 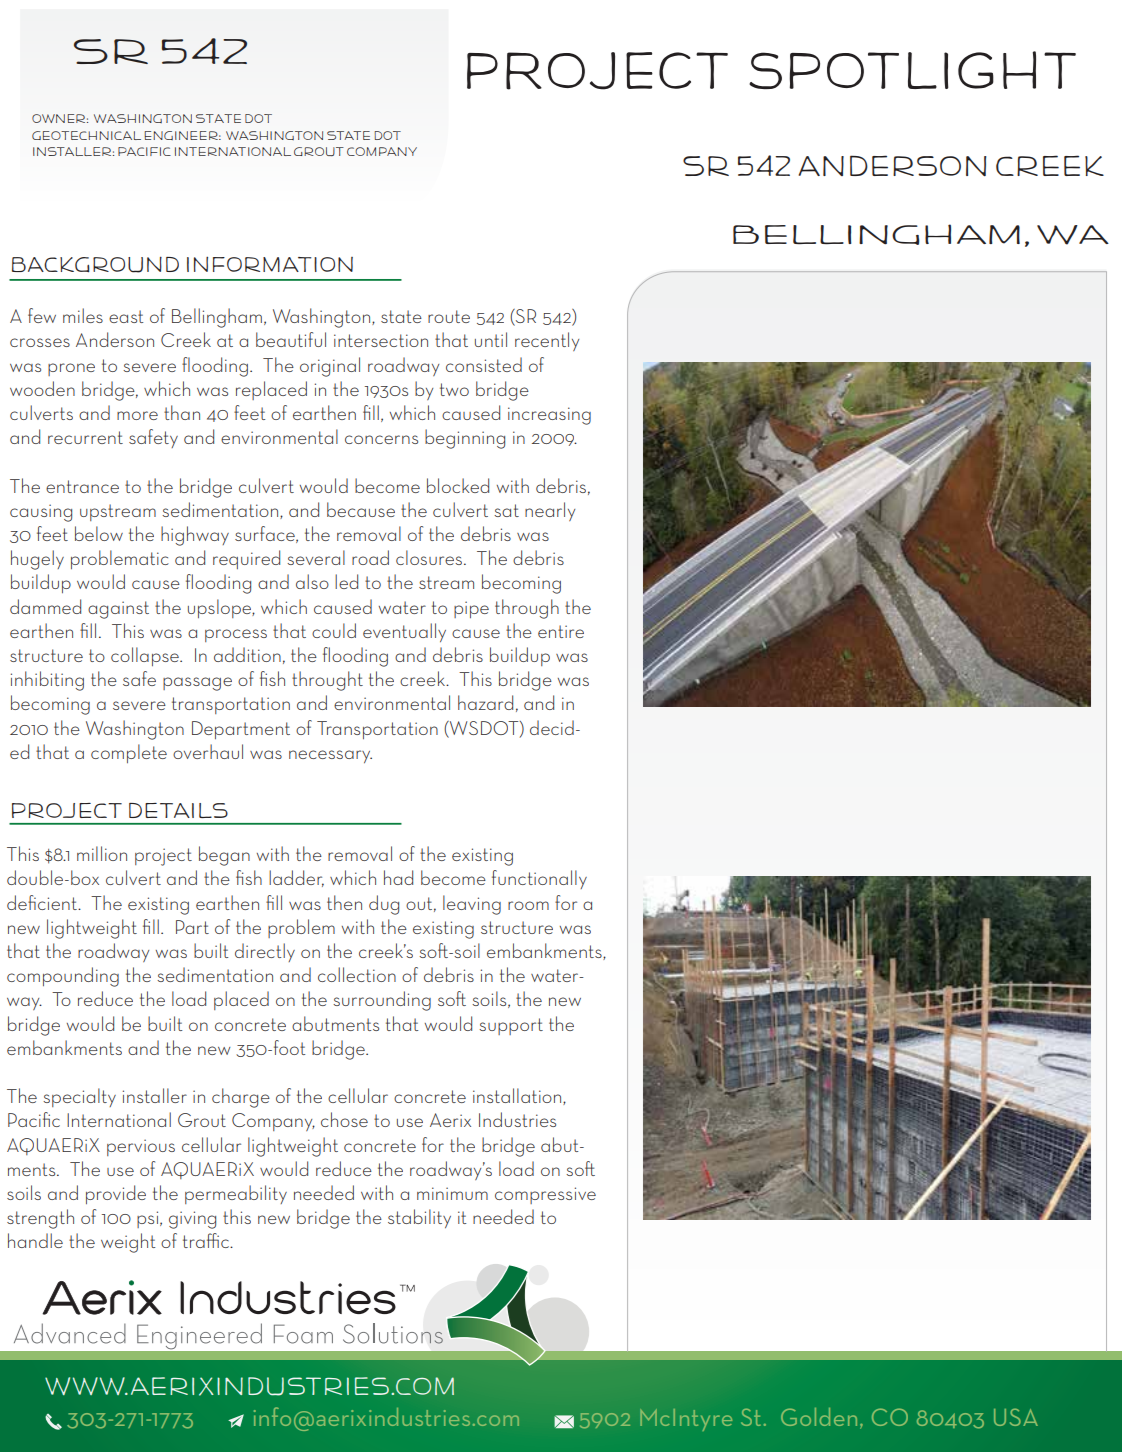 I want to click on stability, so click(x=419, y=1218).
